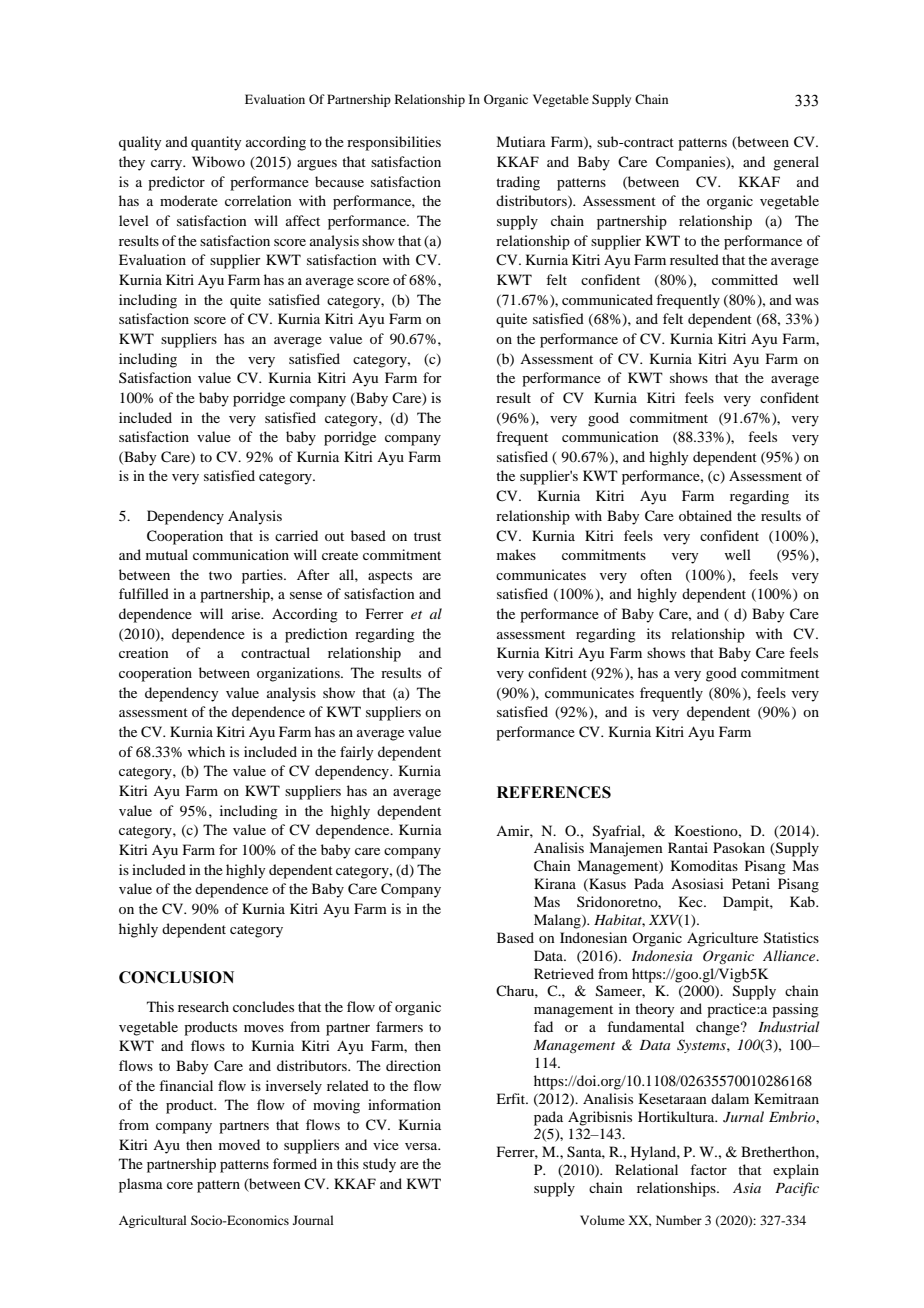 This document has width=924, height=1308. I want to click on often, so click(656, 574).
